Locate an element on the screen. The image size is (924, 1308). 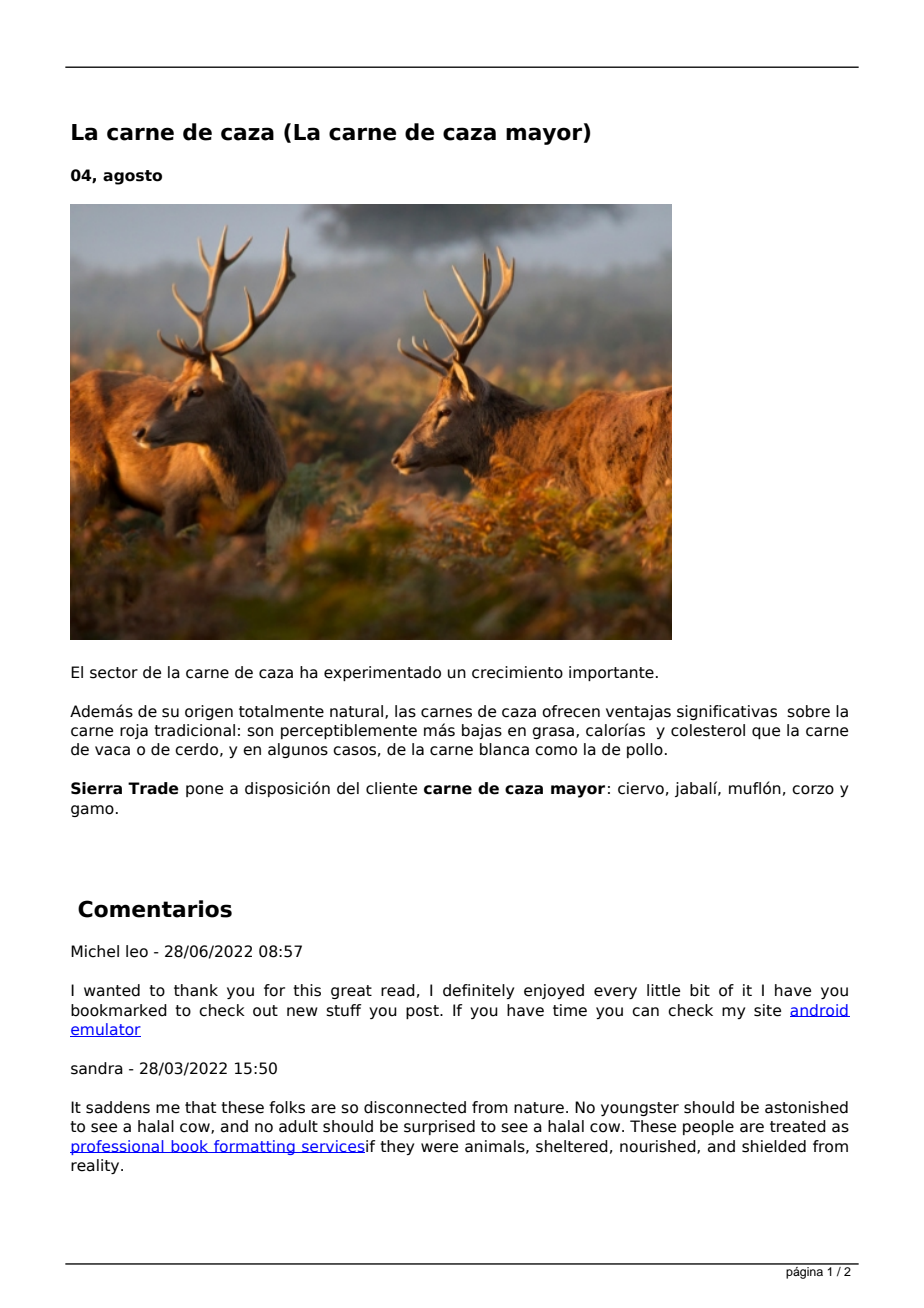
importante is located at coordinates (611, 673).
